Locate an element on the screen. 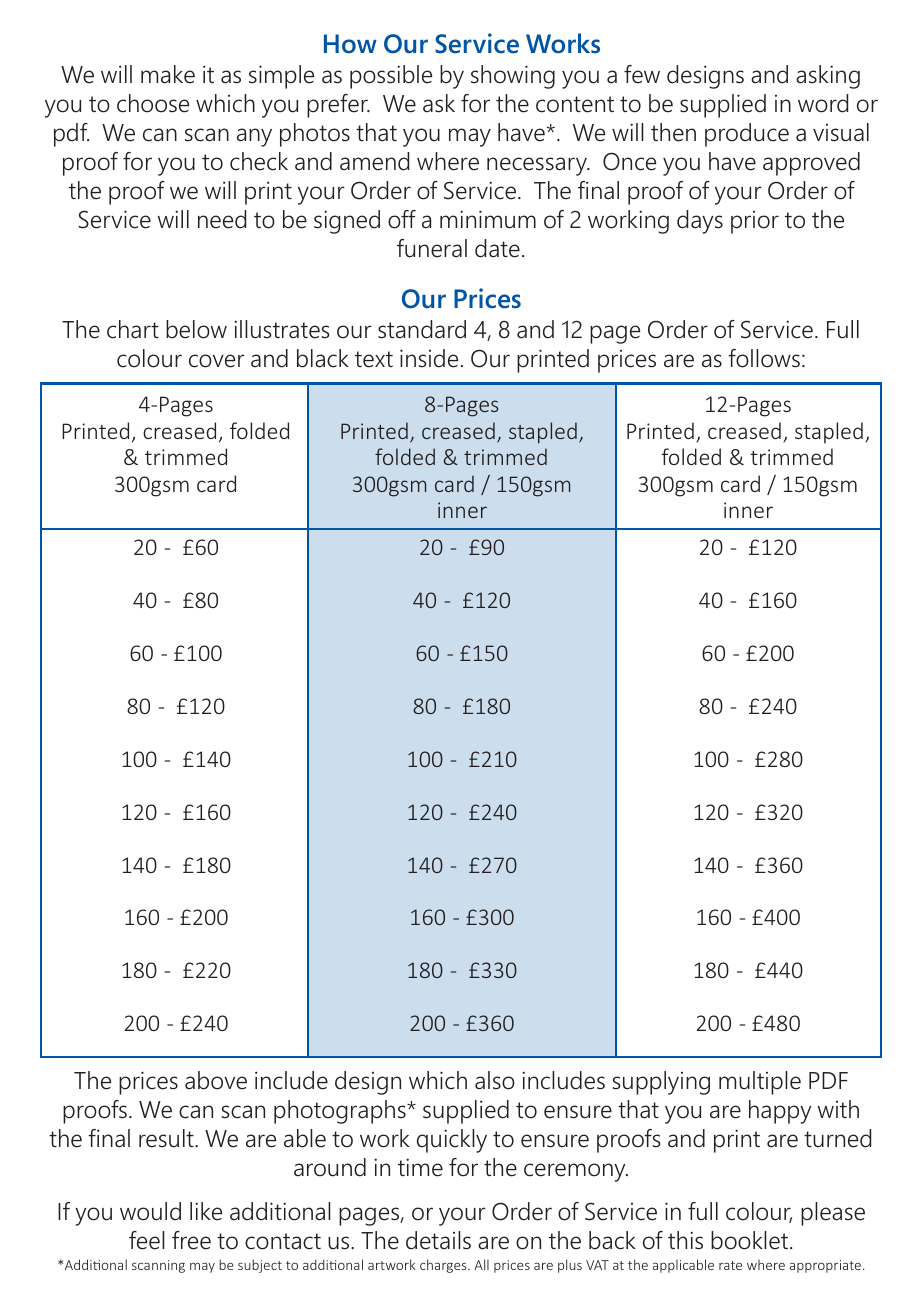  cover is located at coordinates (217, 361).
